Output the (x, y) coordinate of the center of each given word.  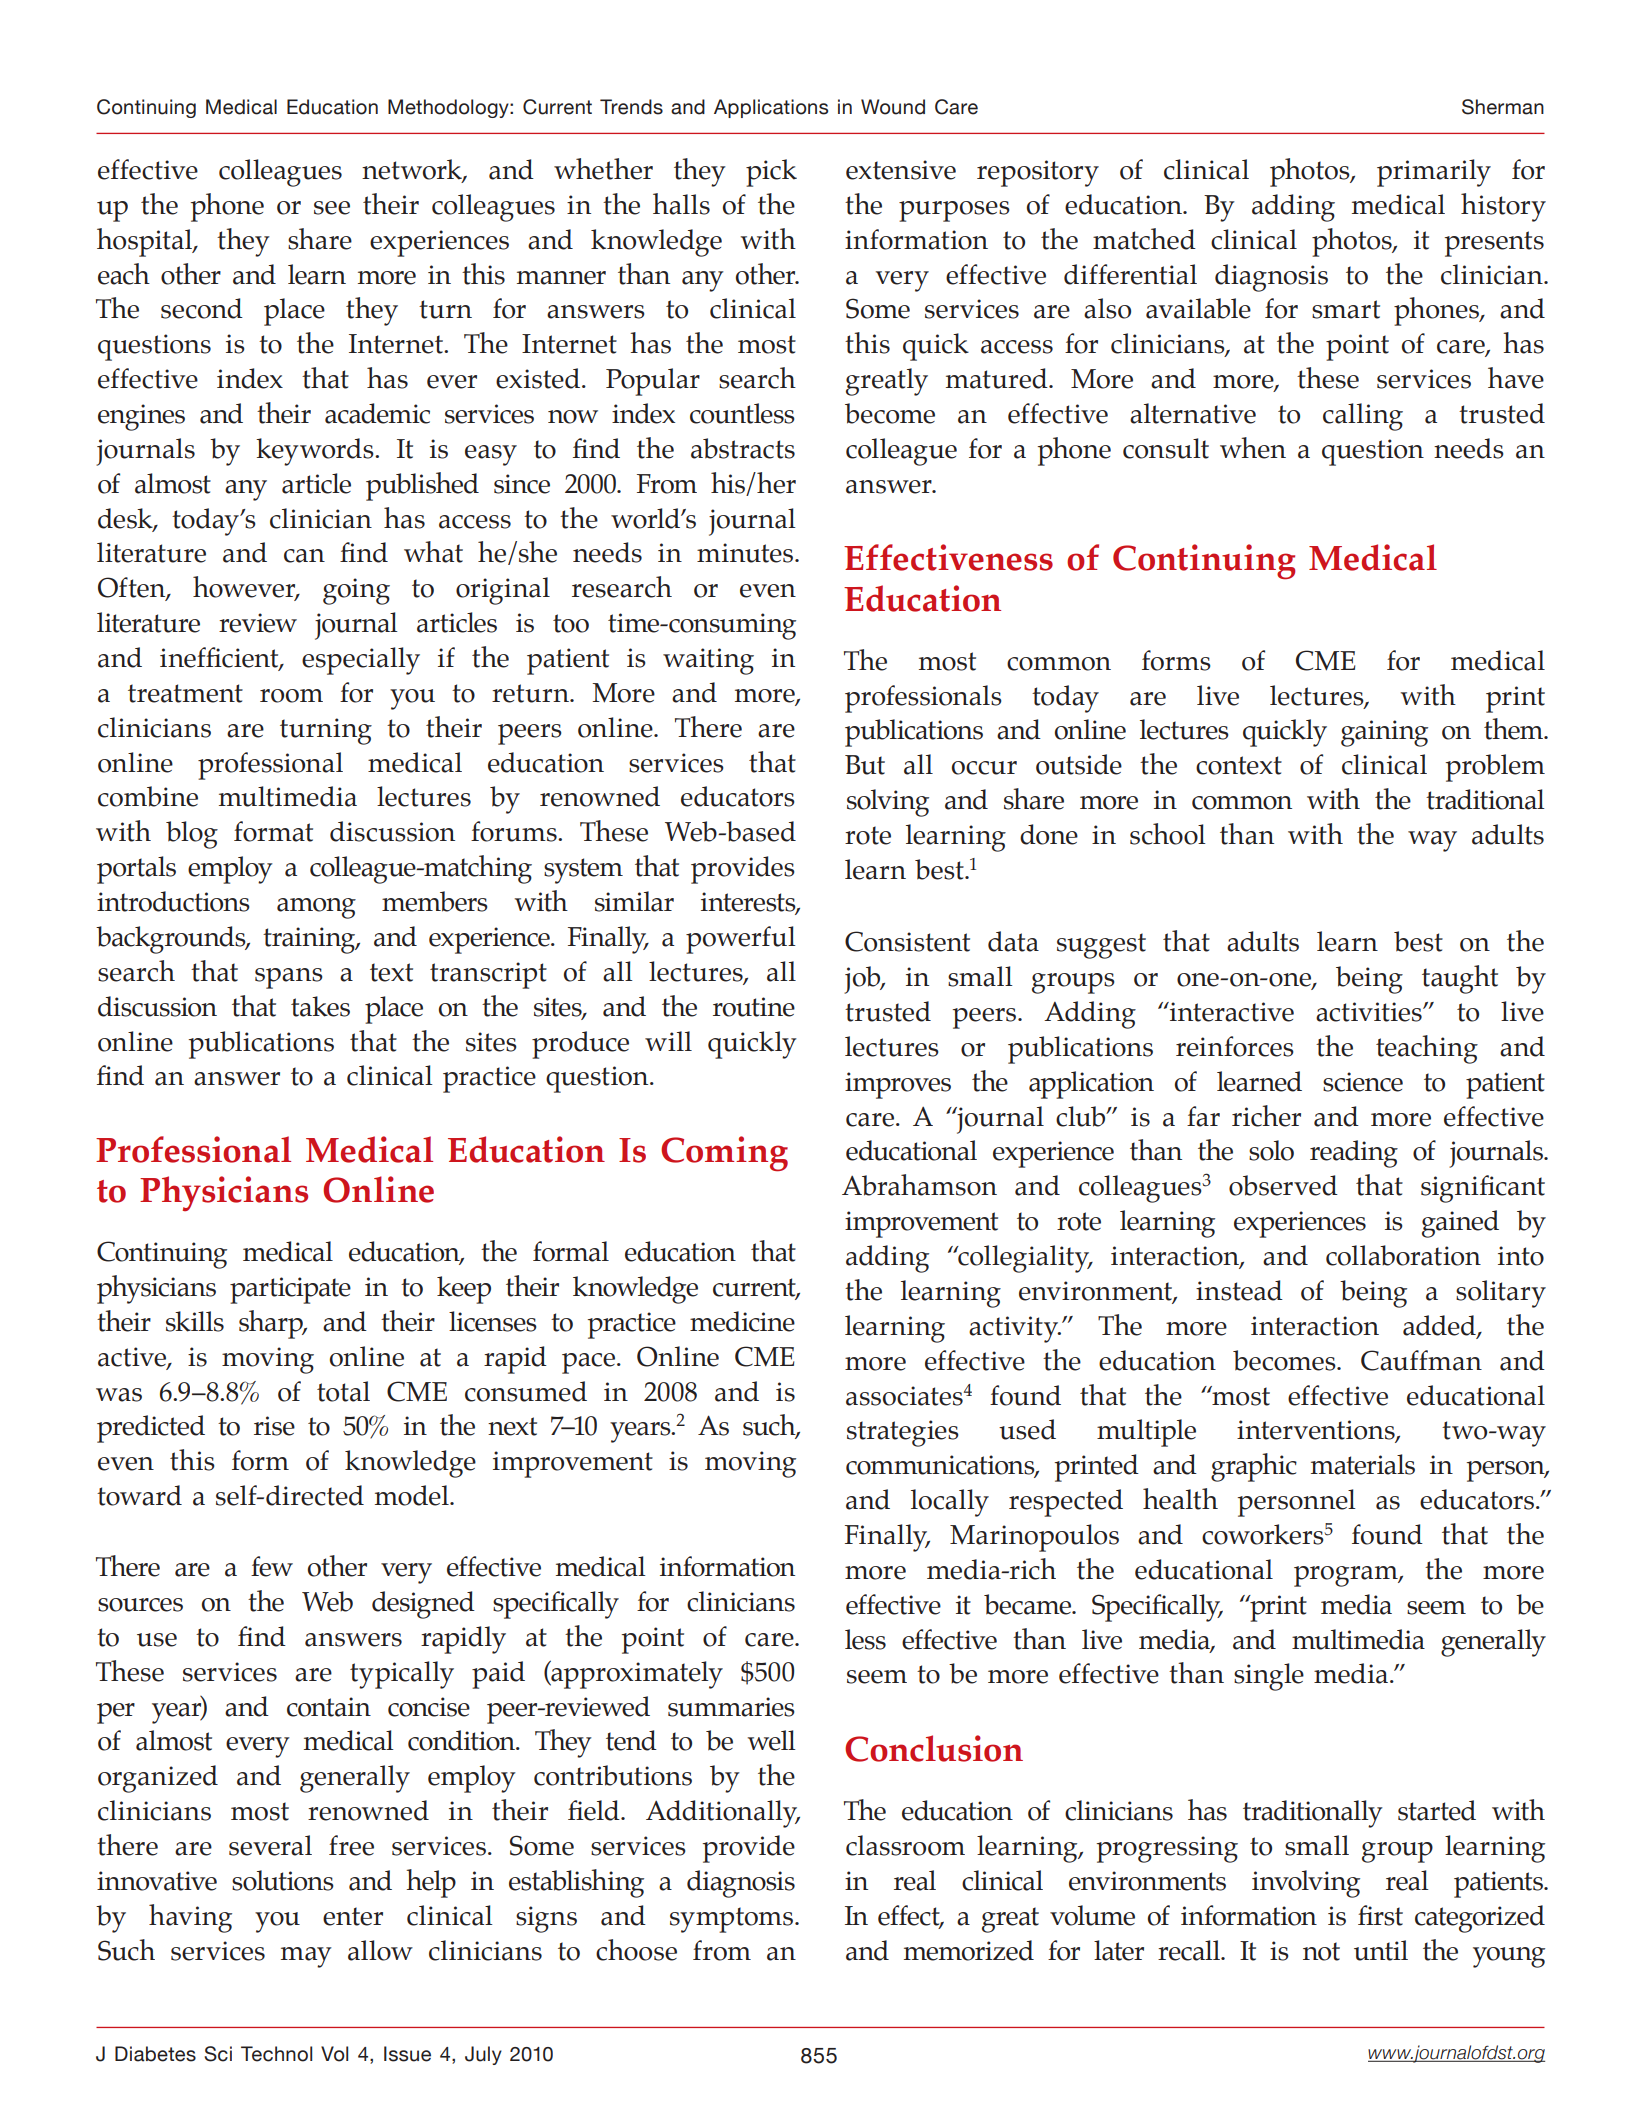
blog (192, 835)
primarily (1434, 173)
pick (771, 173)
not (1321, 1951)
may (306, 1957)
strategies (903, 1433)
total (343, 1391)
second (202, 308)
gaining (1384, 733)
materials (1363, 1464)
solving (888, 803)
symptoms (733, 1920)
